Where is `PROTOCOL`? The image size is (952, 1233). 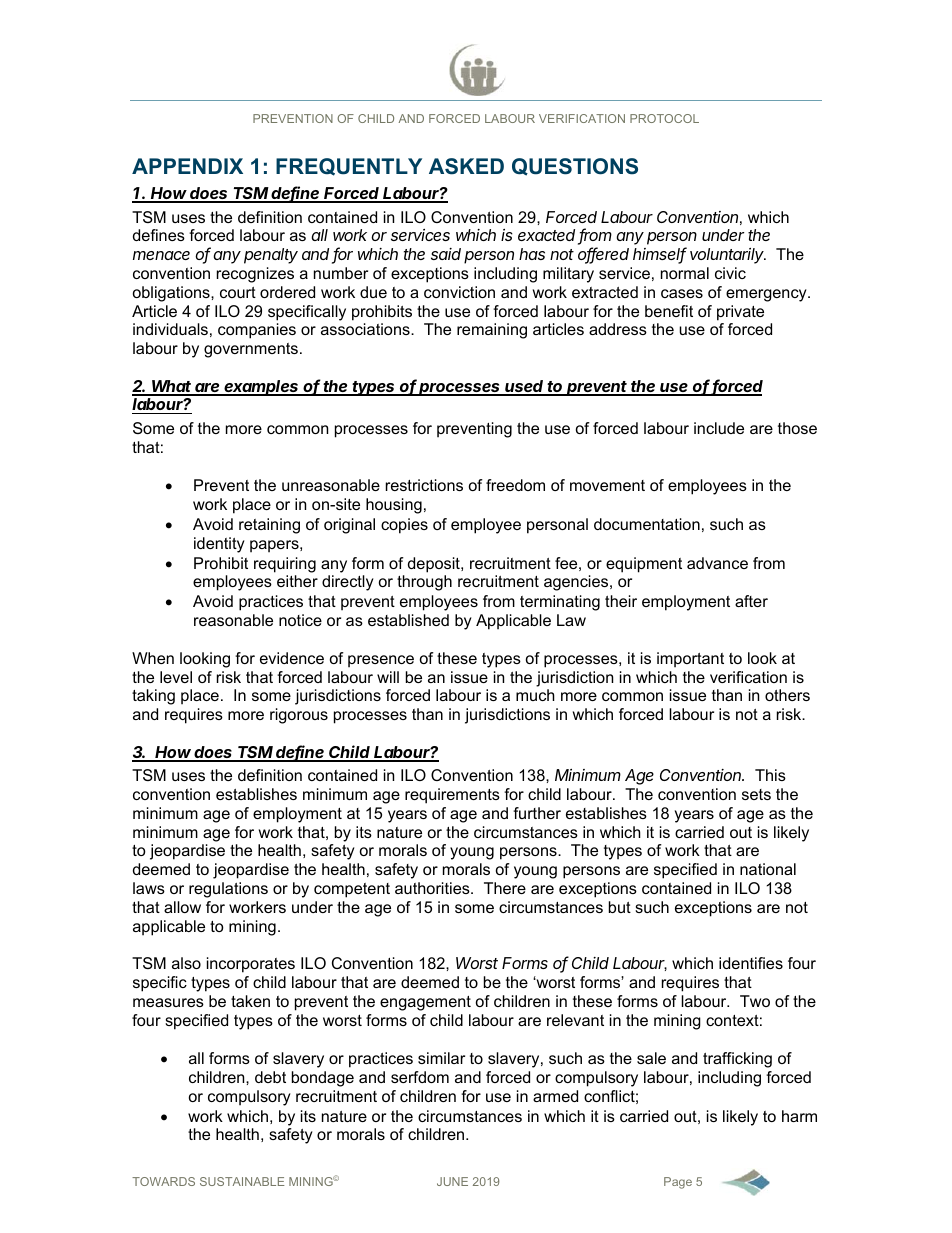
PROTOCOL is located at coordinates (664, 118).
